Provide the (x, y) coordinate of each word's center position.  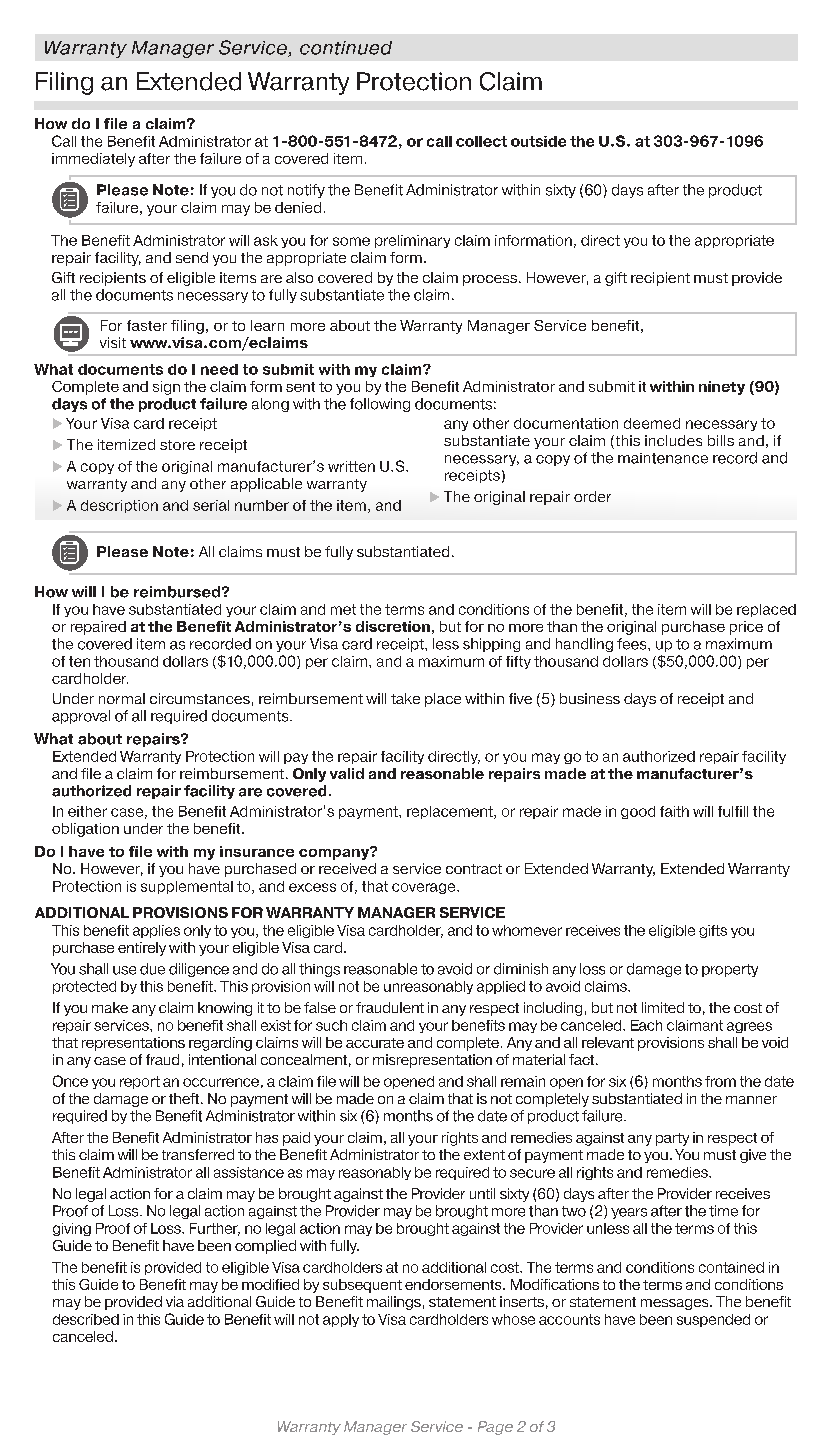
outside (538, 141)
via (175, 1301)
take (405, 698)
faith (674, 811)
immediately (93, 160)
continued (346, 48)
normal (122, 698)
